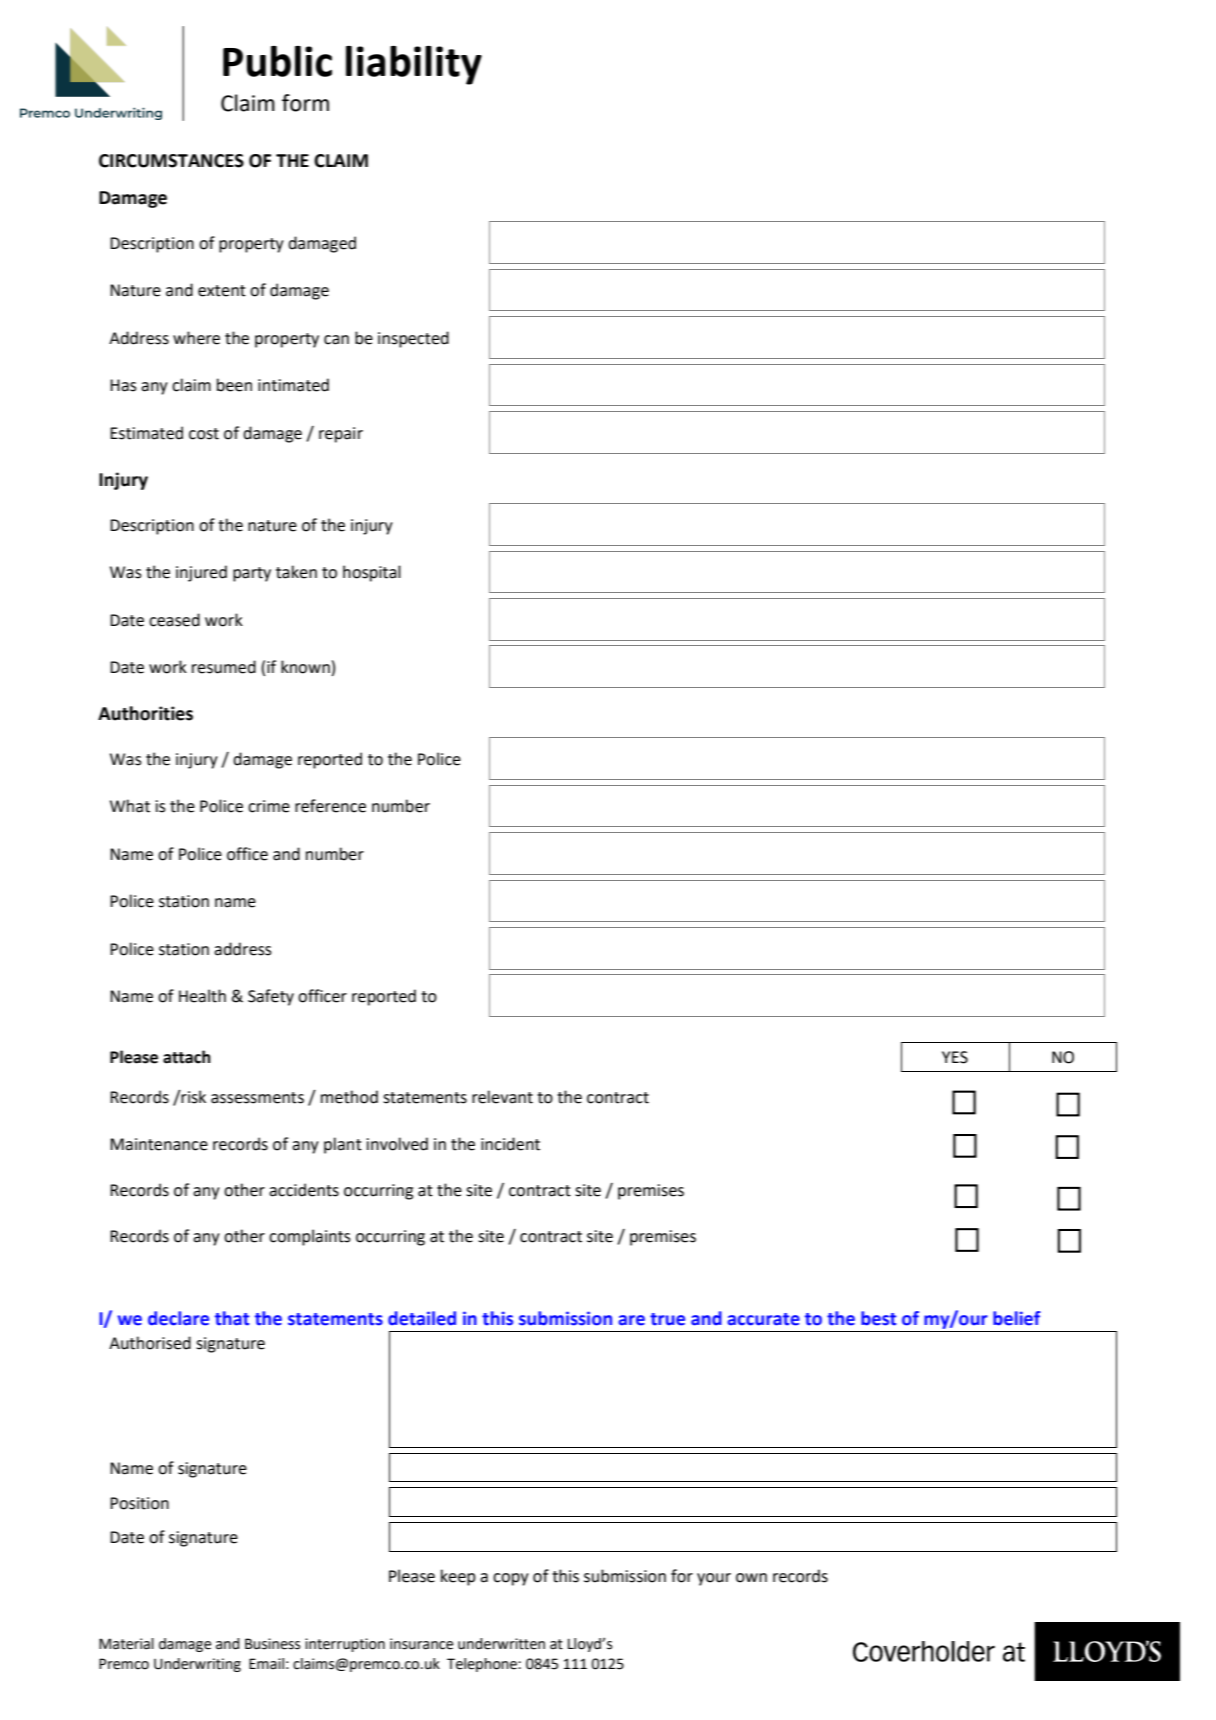 This screenshot has width=1216, height=1720. What do you see at coordinates (414, 65) in the screenshot?
I see `liability` at bounding box center [414, 65].
